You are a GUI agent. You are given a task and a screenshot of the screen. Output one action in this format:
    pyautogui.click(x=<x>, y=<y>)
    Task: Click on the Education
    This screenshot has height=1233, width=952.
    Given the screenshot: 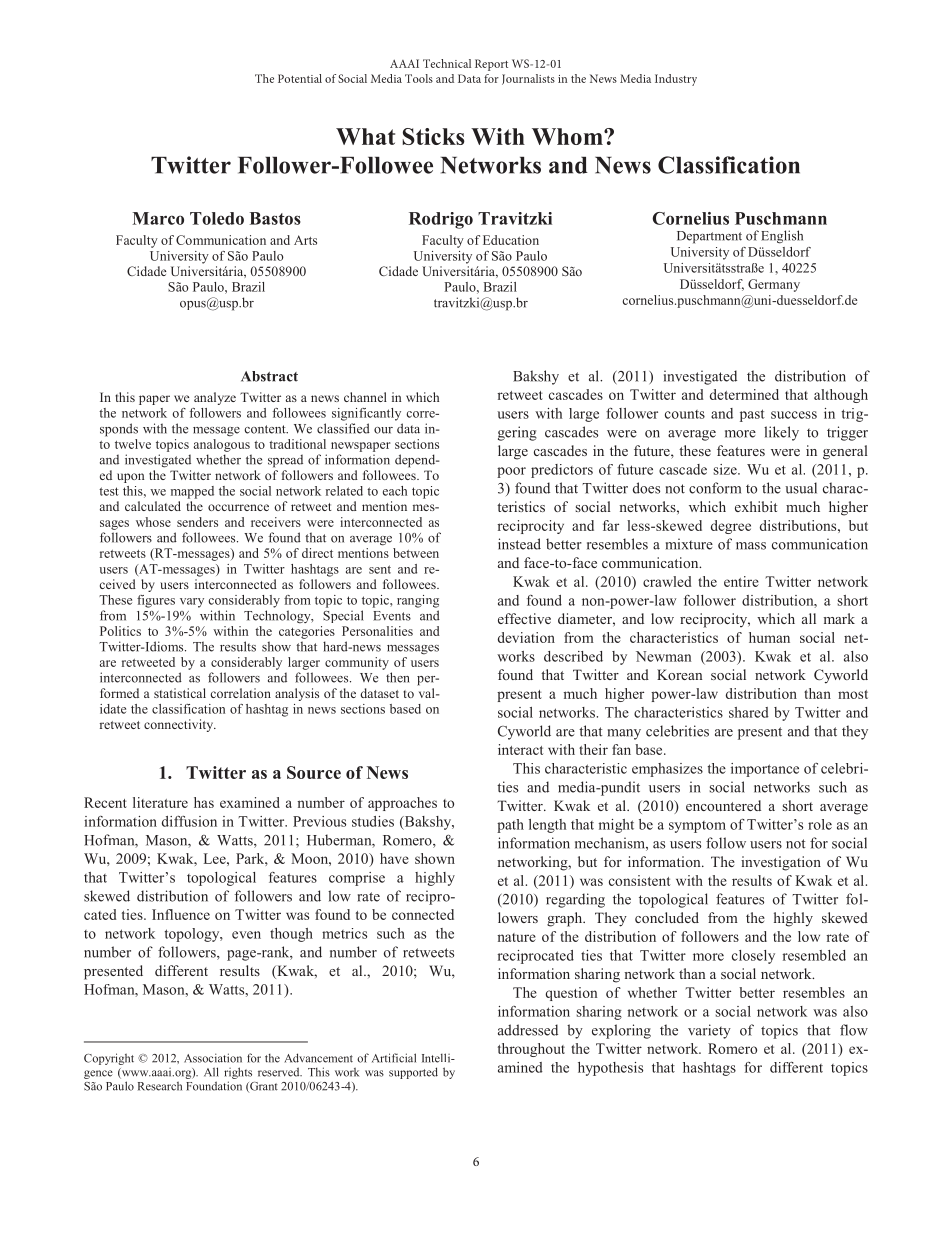 What is the action you would take?
    pyautogui.click(x=511, y=240)
